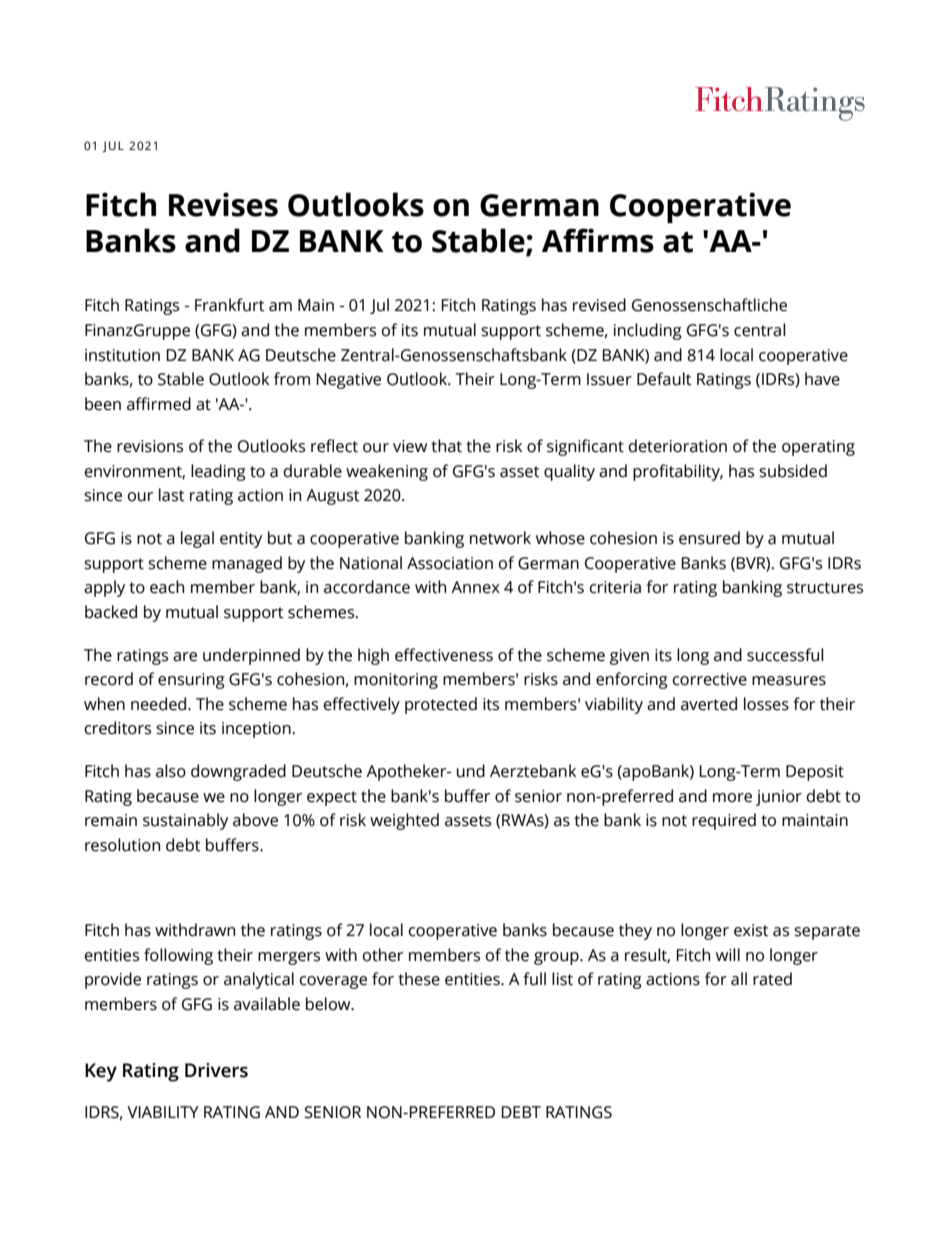 The image size is (952, 1233). Describe the element at coordinates (171, 771) in the screenshot. I see `also` at that location.
